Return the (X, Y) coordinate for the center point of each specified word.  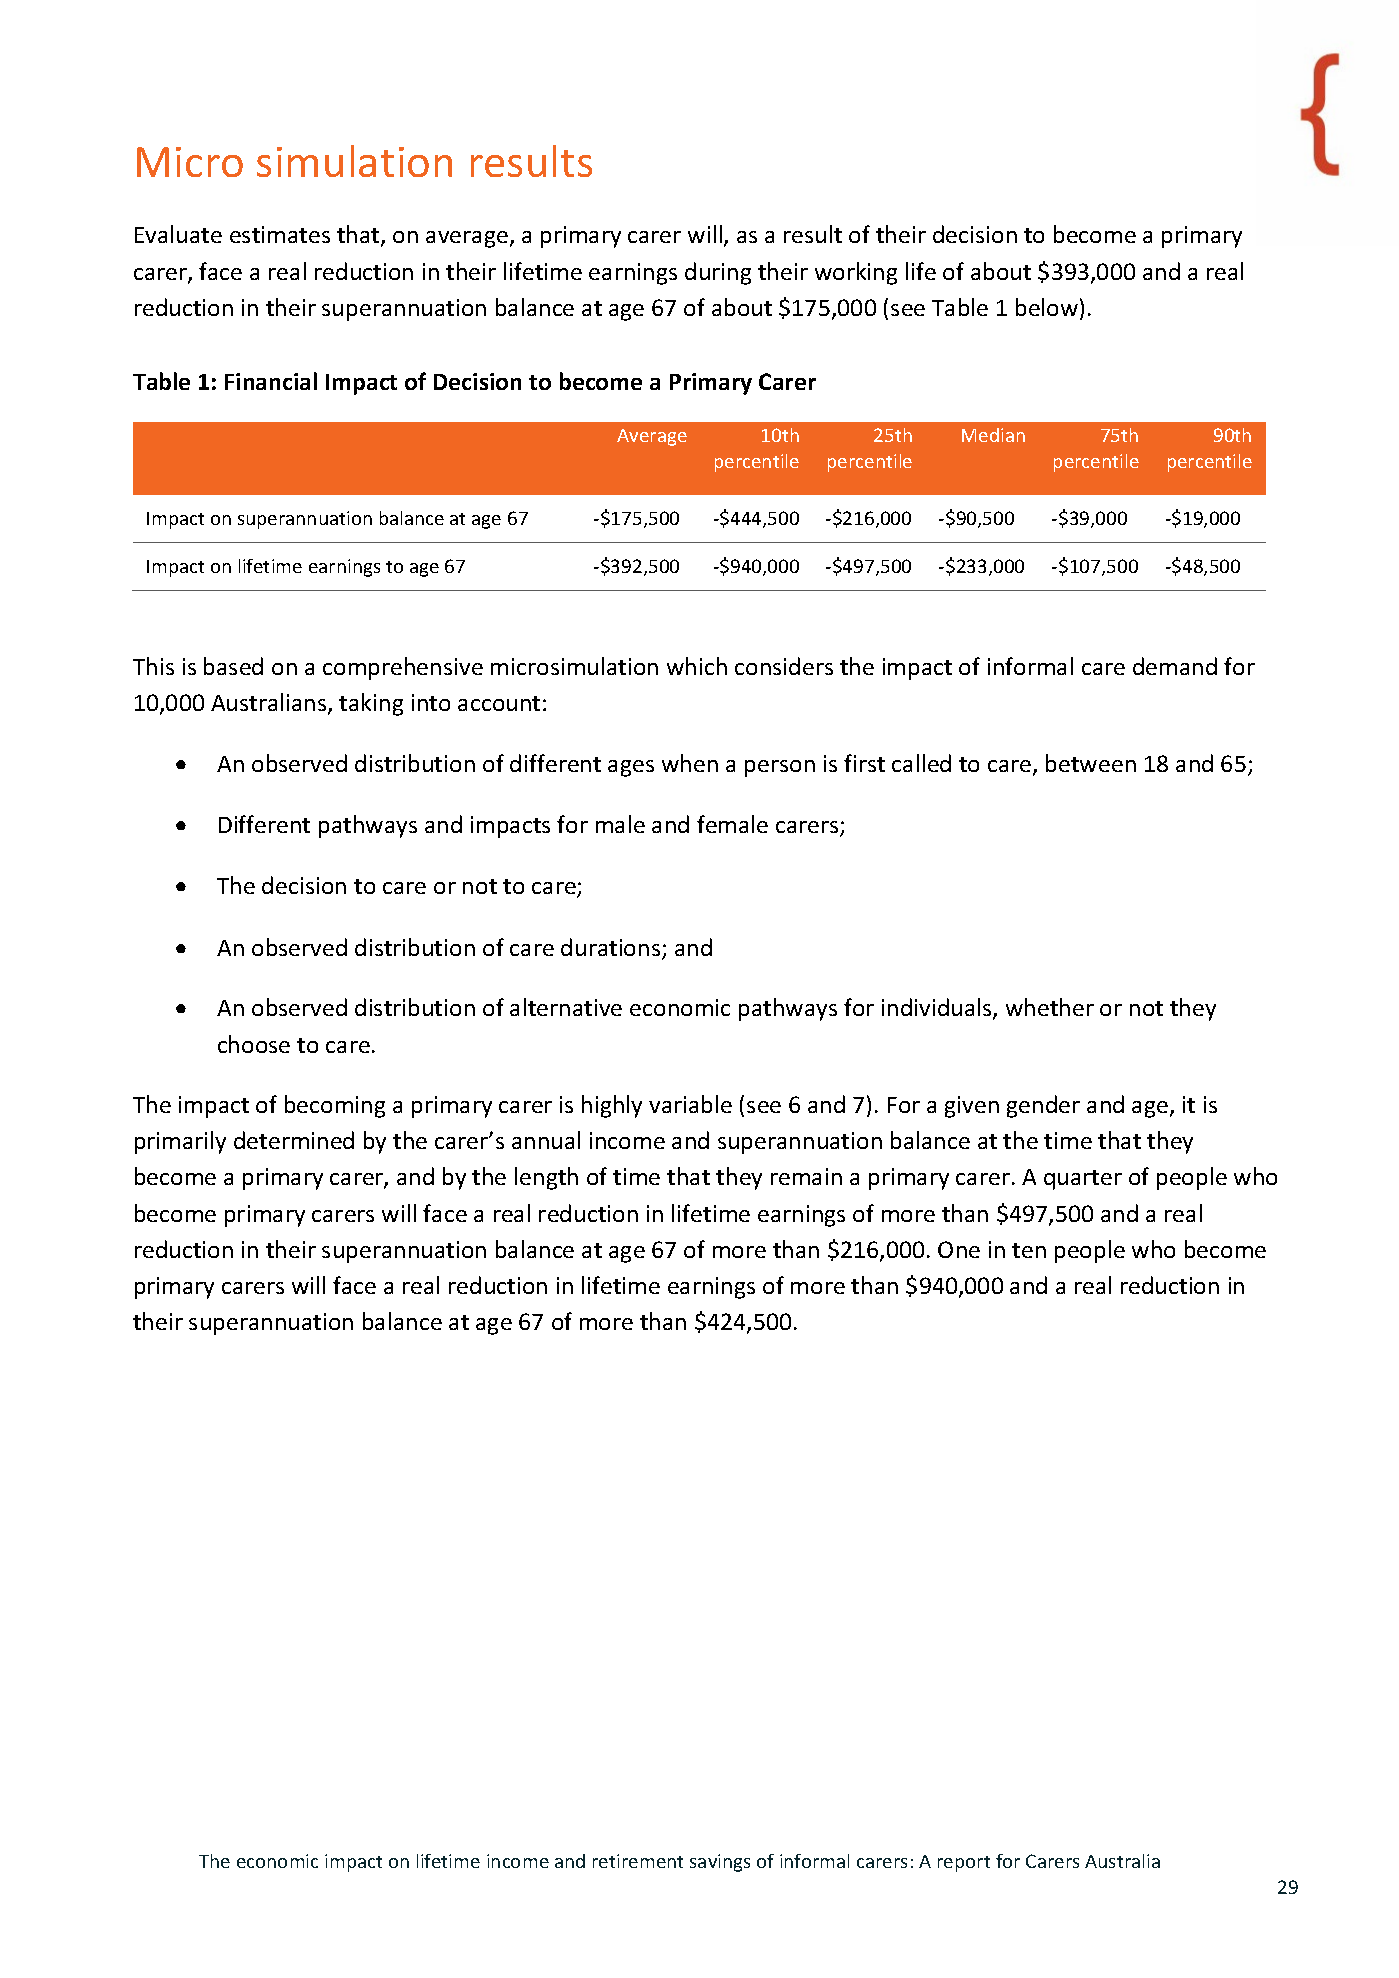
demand (1175, 666)
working (856, 273)
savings (720, 1863)
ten (1029, 1250)
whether (1050, 1007)
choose (254, 1044)
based (233, 666)
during (718, 273)
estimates (280, 234)
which (697, 666)
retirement (638, 1861)
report (964, 1864)
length (546, 1178)
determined (294, 1140)
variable (690, 1104)
